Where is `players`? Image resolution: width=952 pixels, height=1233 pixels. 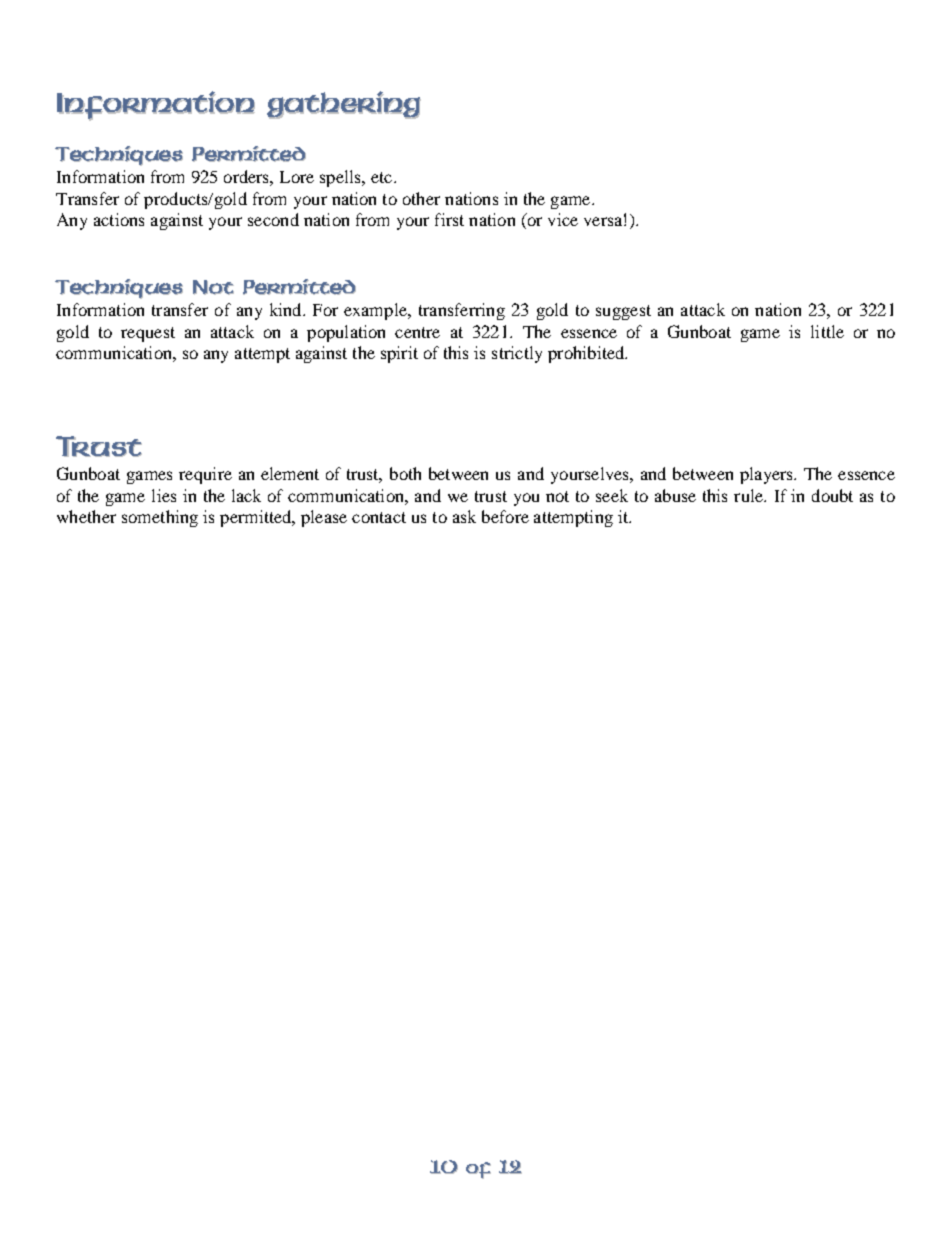
players is located at coordinates (767, 475).
